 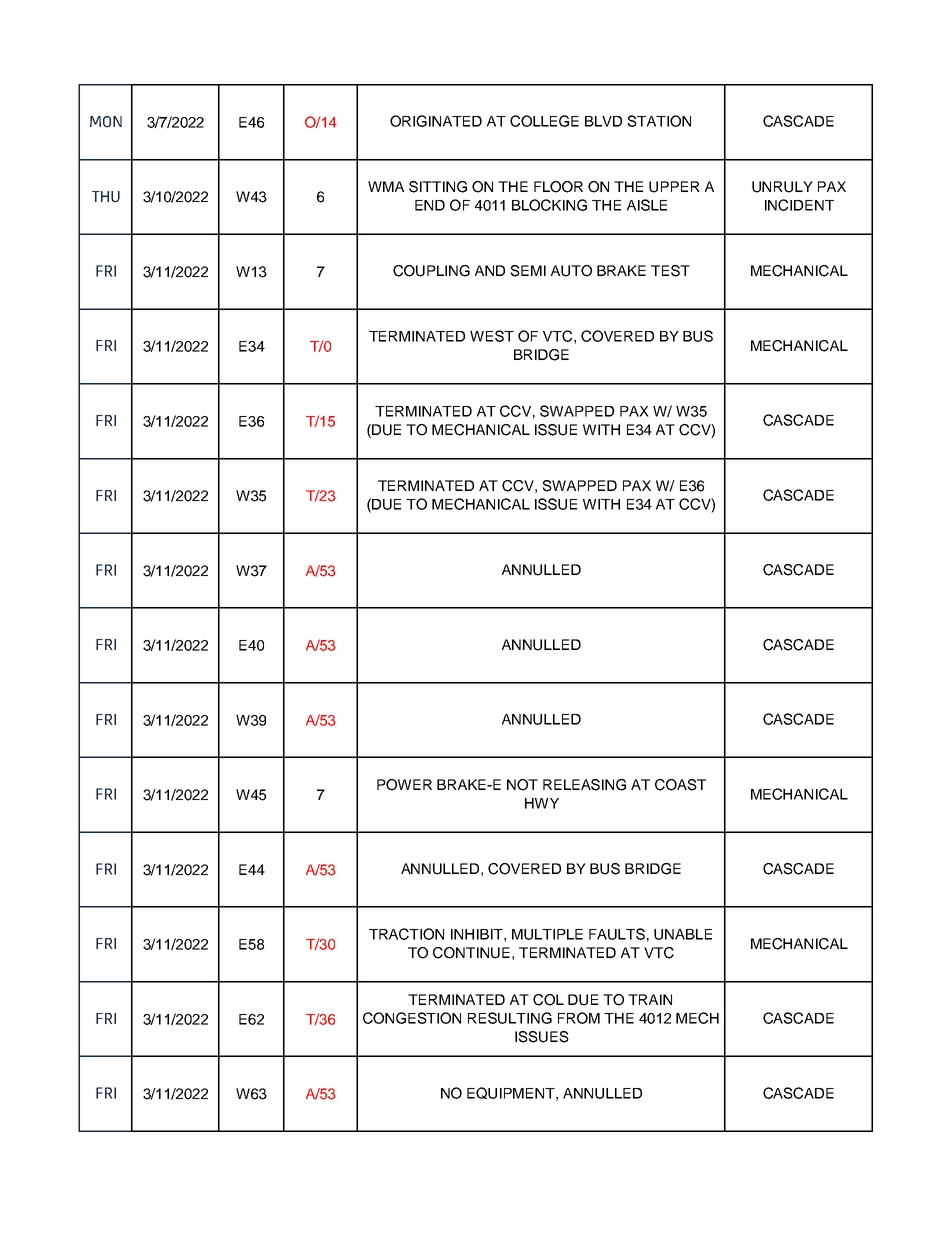 I want to click on TEST, so click(x=670, y=271).
